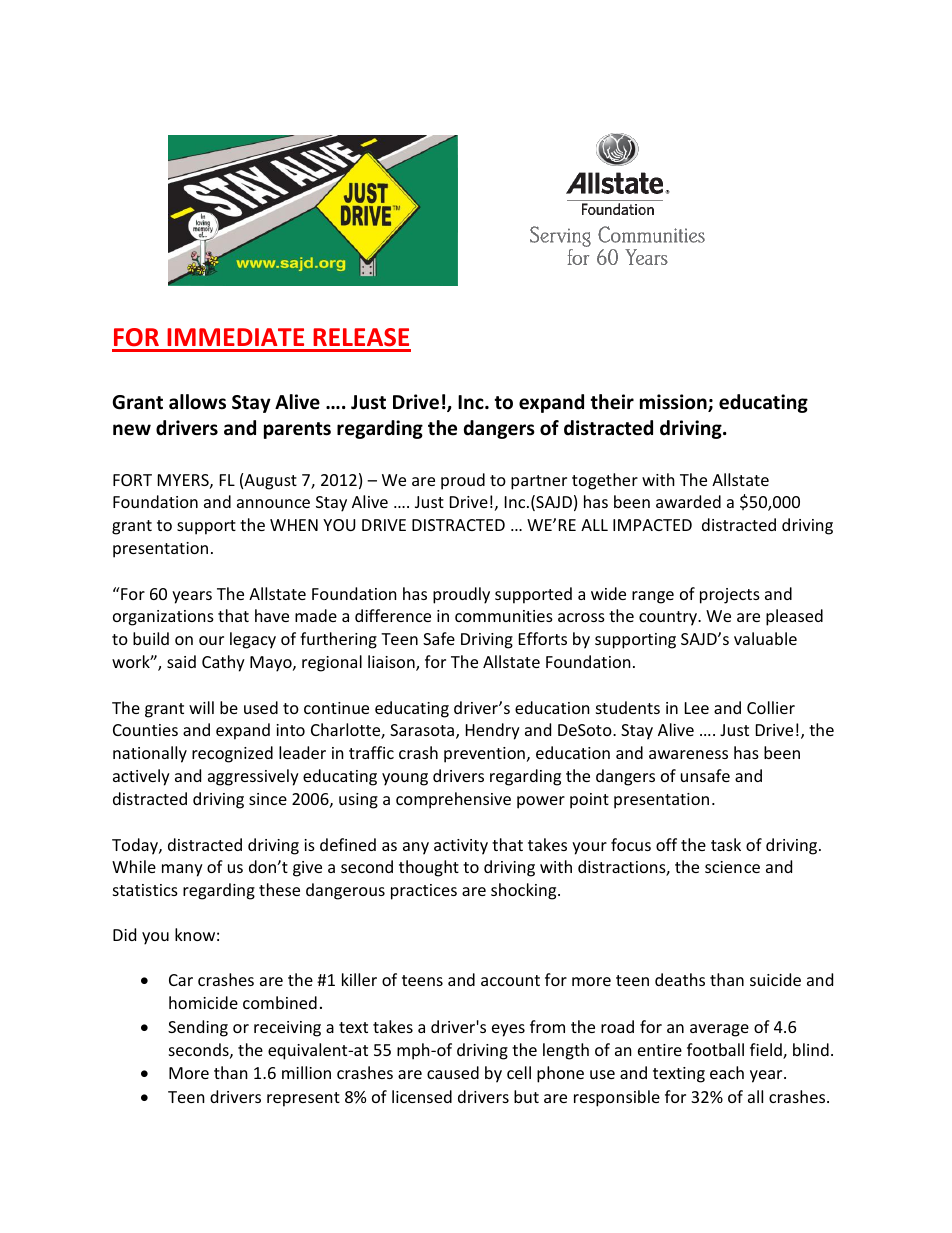 Image resolution: width=952 pixels, height=1233 pixels. What do you see at coordinates (484, 755) in the page?
I see `prevention` at bounding box center [484, 755].
